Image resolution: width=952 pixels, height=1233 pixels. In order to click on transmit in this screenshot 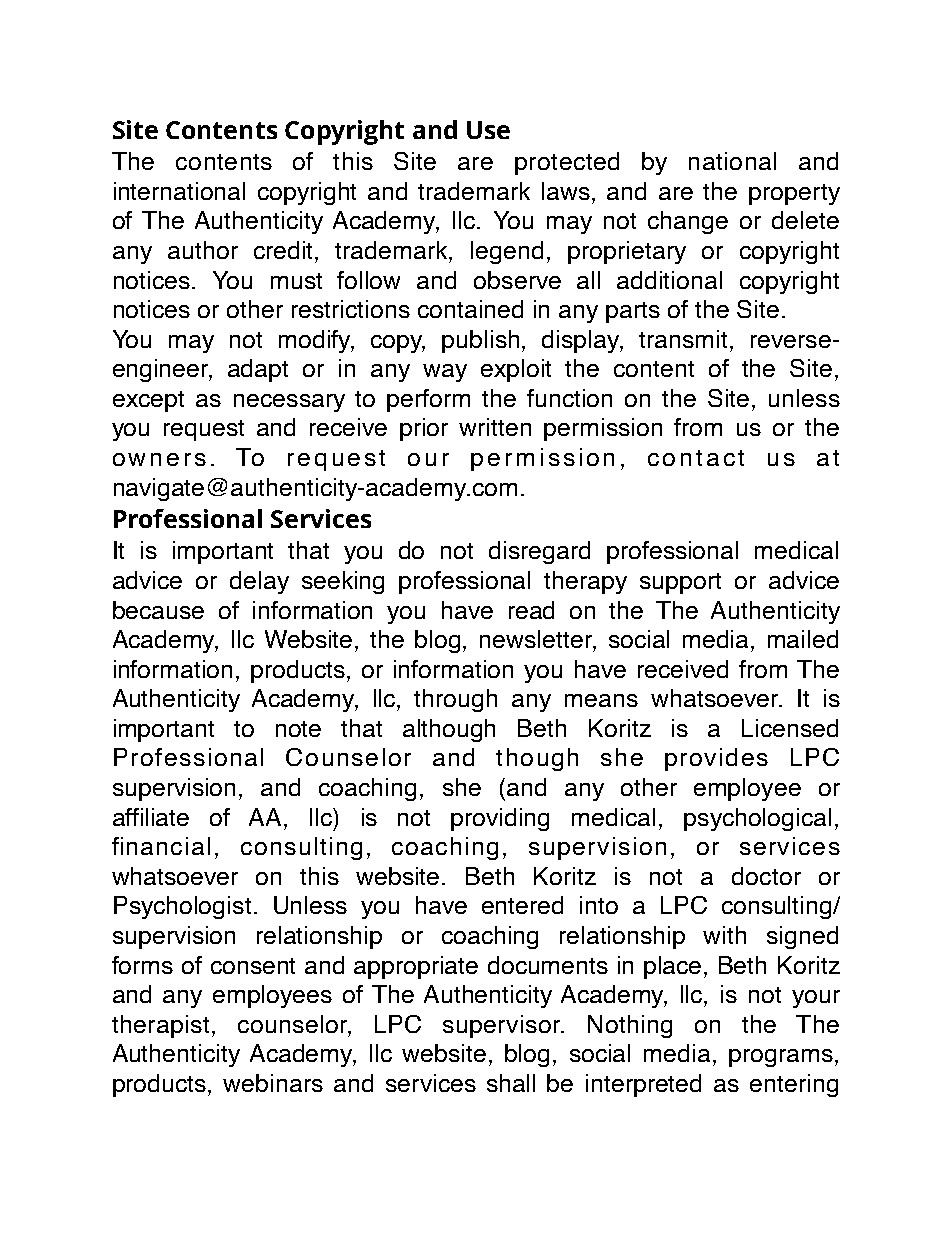, I will do `click(683, 339)`.
